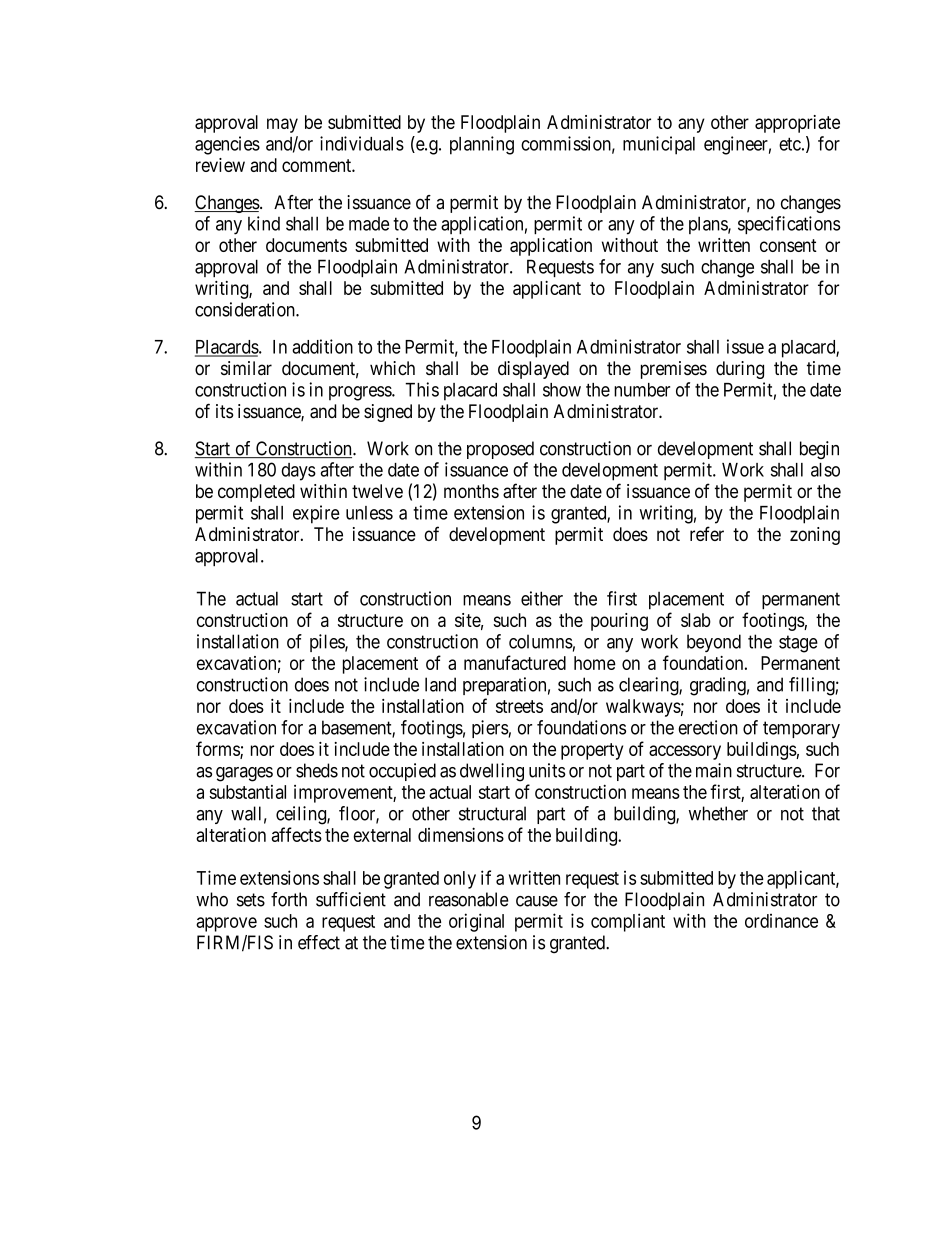 This screenshot has height=1233, width=952. Describe the element at coordinates (471, 491) in the screenshot. I see `months` at that location.
